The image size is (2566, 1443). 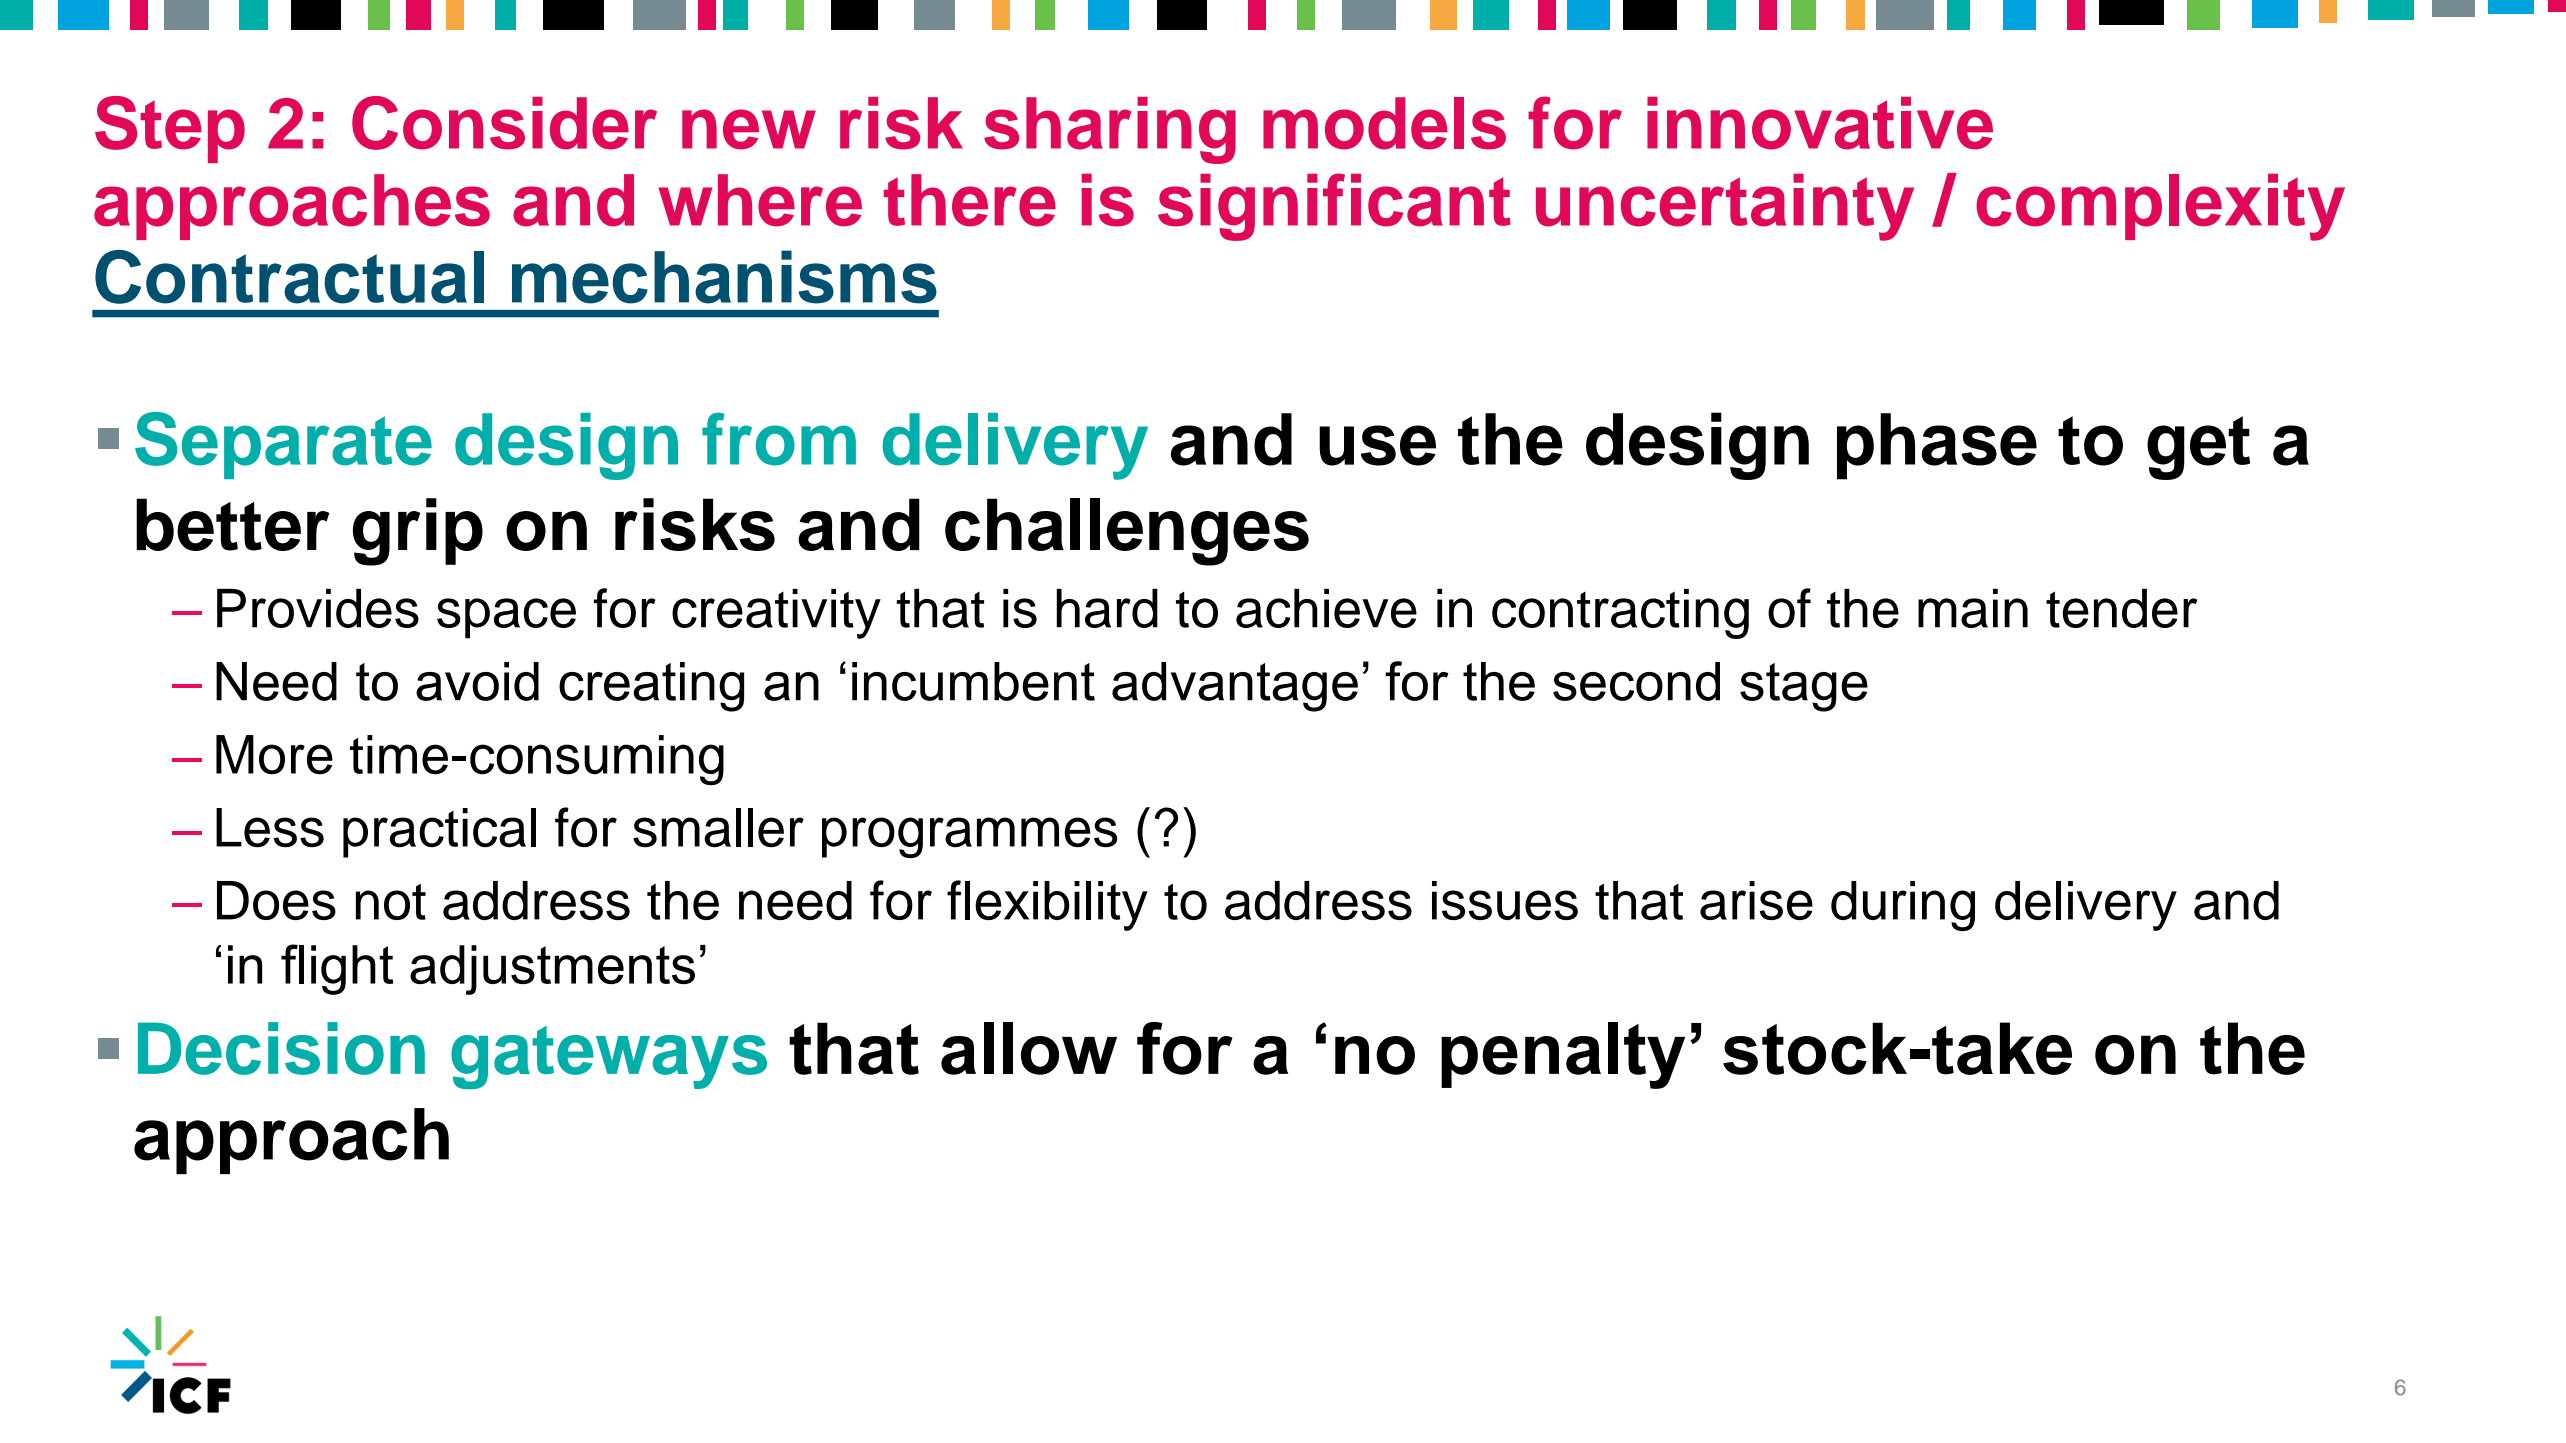 I want to click on penalty, so click(x=1563, y=1055).
